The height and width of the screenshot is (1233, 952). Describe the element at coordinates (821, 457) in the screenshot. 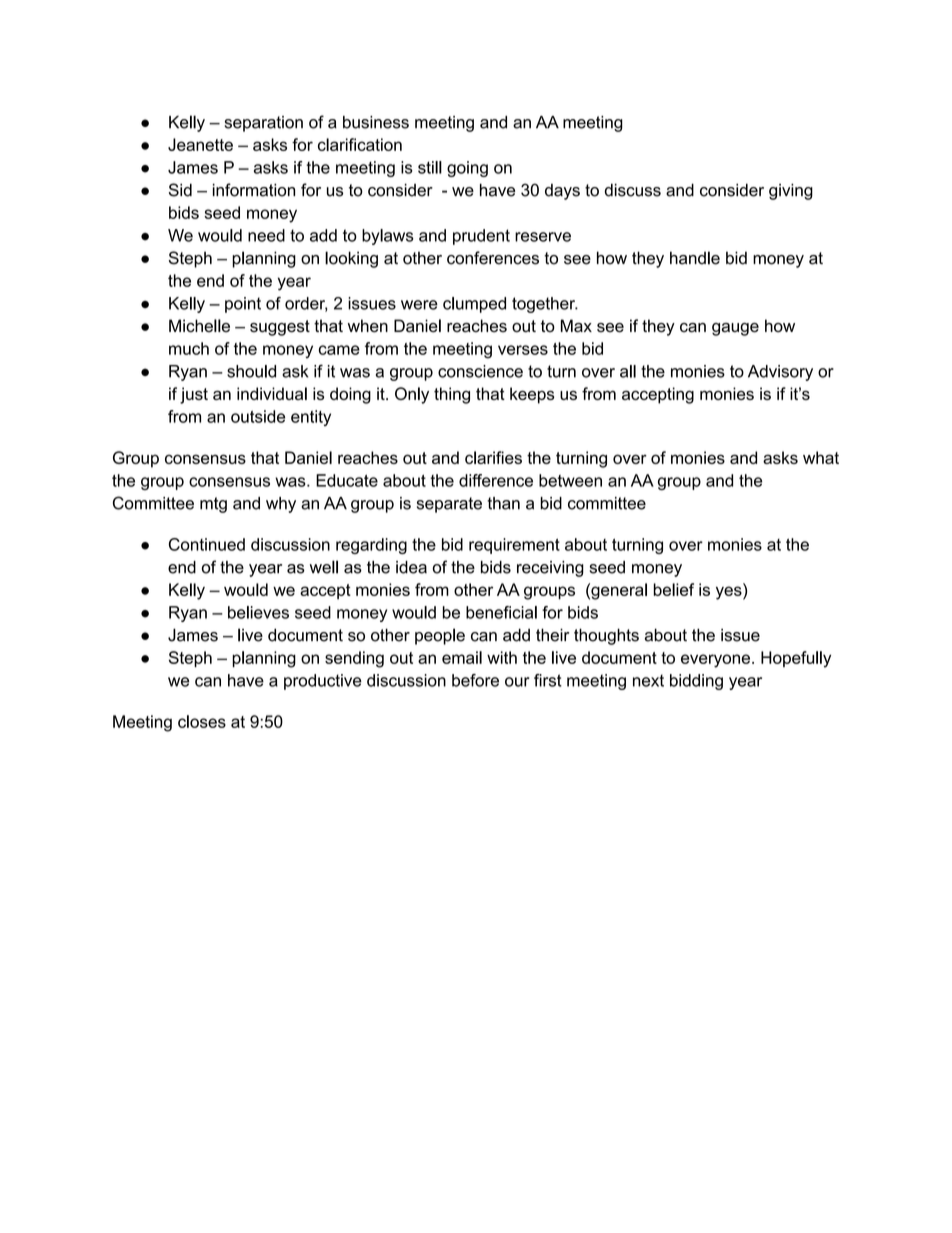

I see `what` at that location.
